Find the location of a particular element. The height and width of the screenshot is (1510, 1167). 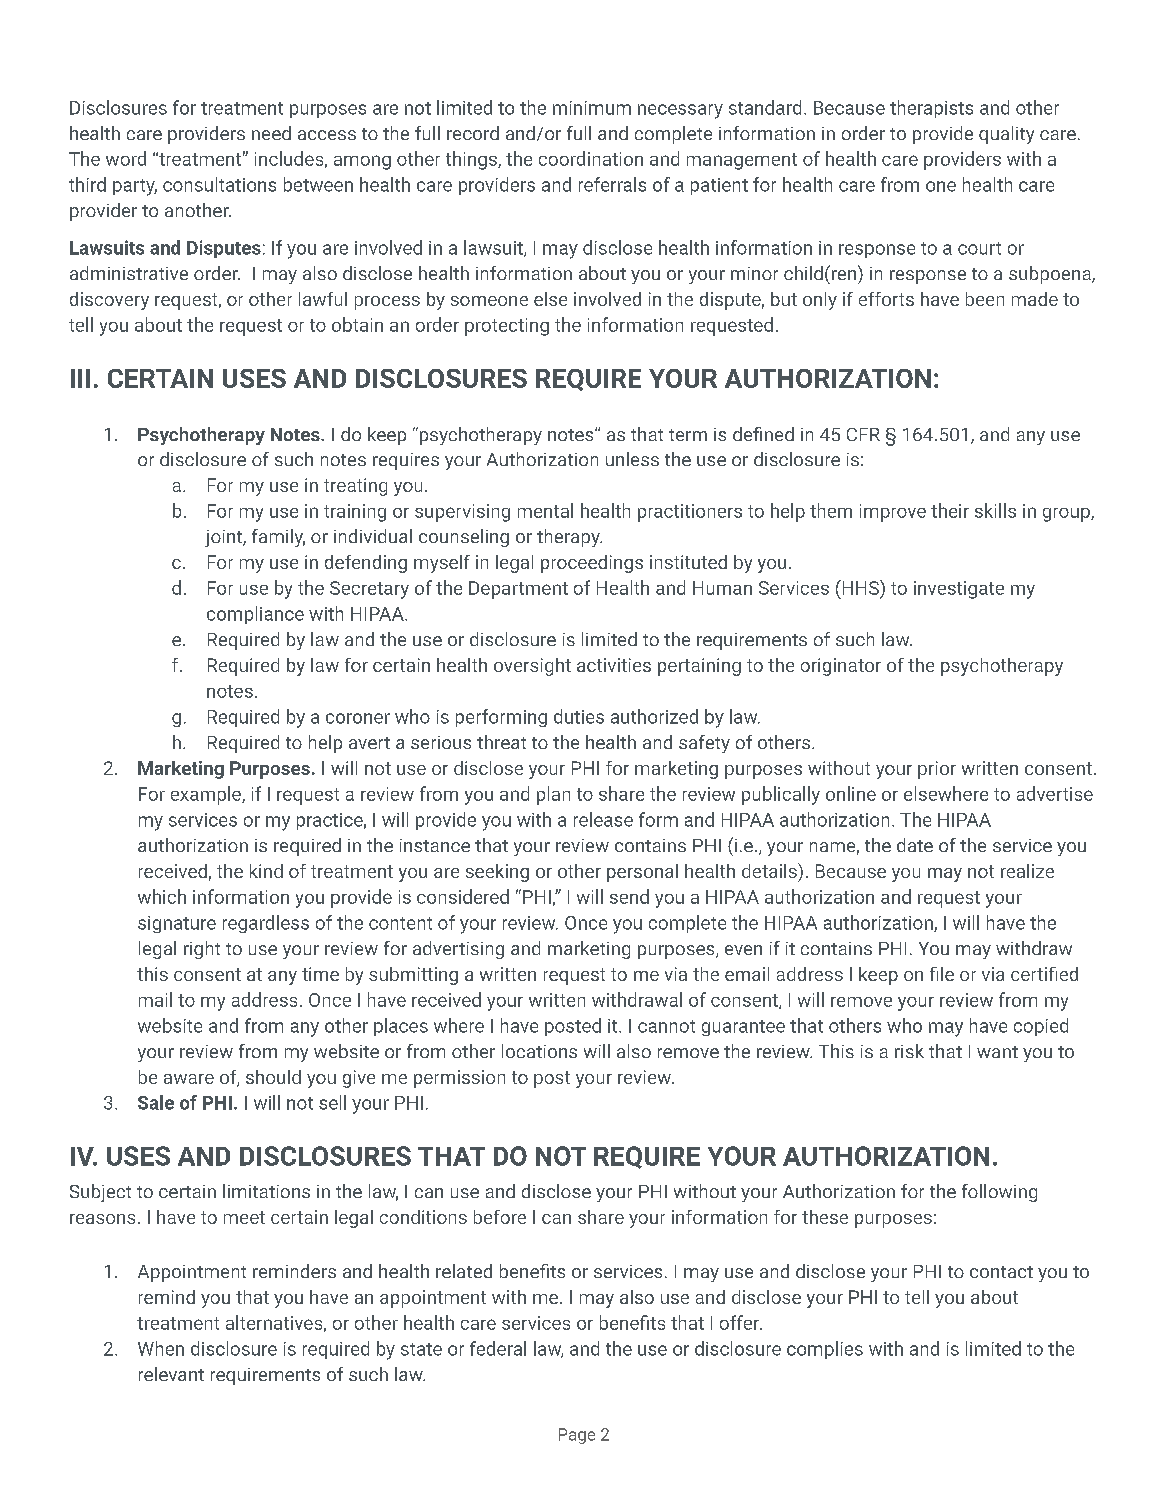

coordination is located at coordinates (591, 158).
